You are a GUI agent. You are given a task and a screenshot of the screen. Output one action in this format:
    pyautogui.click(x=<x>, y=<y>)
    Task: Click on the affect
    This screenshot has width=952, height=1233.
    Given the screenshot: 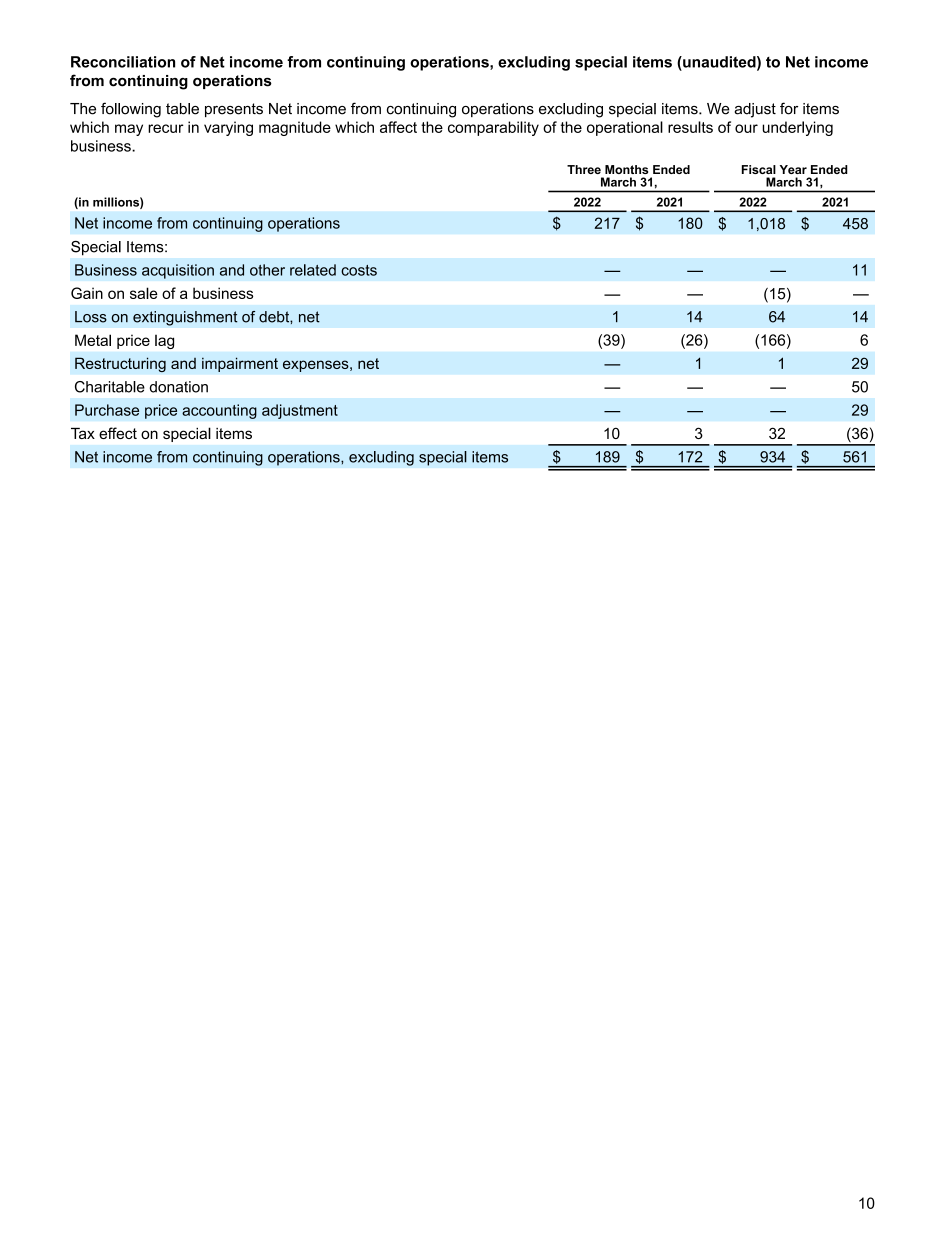 What is the action you would take?
    pyautogui.click(x=398, y=127)
